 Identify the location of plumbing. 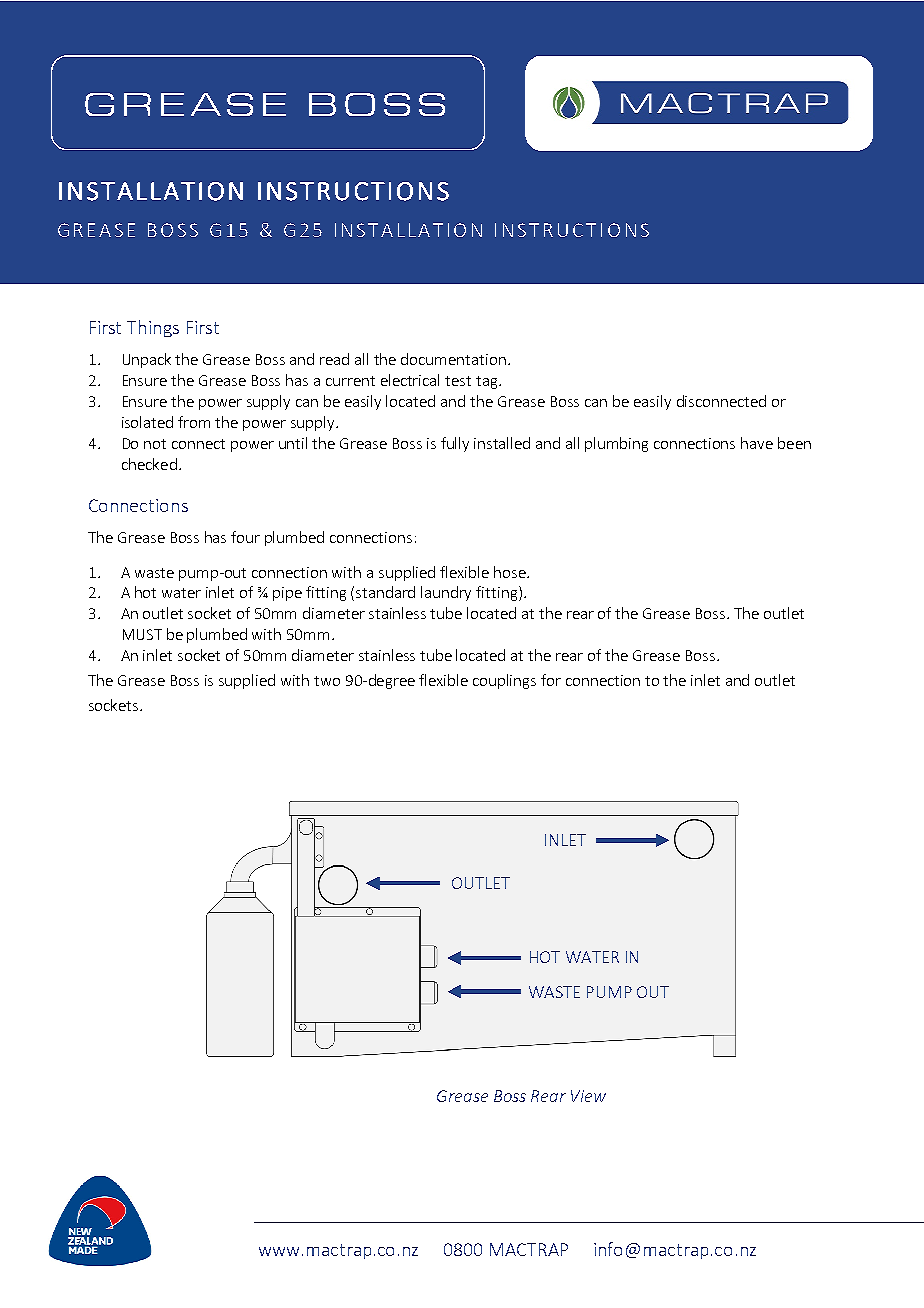
(616, 444).
